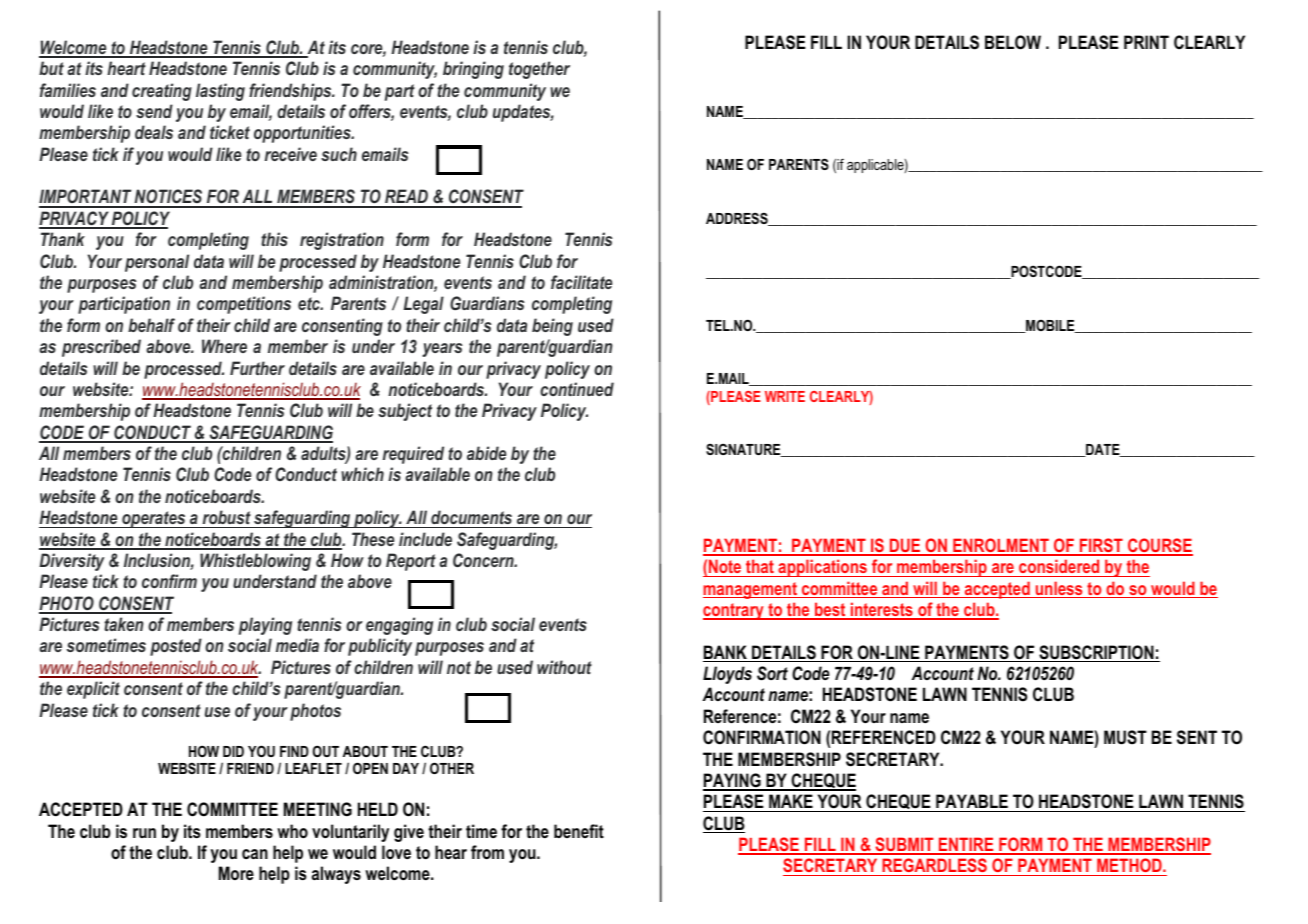 This page has width=1308, height=924. Describe the element at coordinates (162, 92) in the page. I see `creating` at that location.
